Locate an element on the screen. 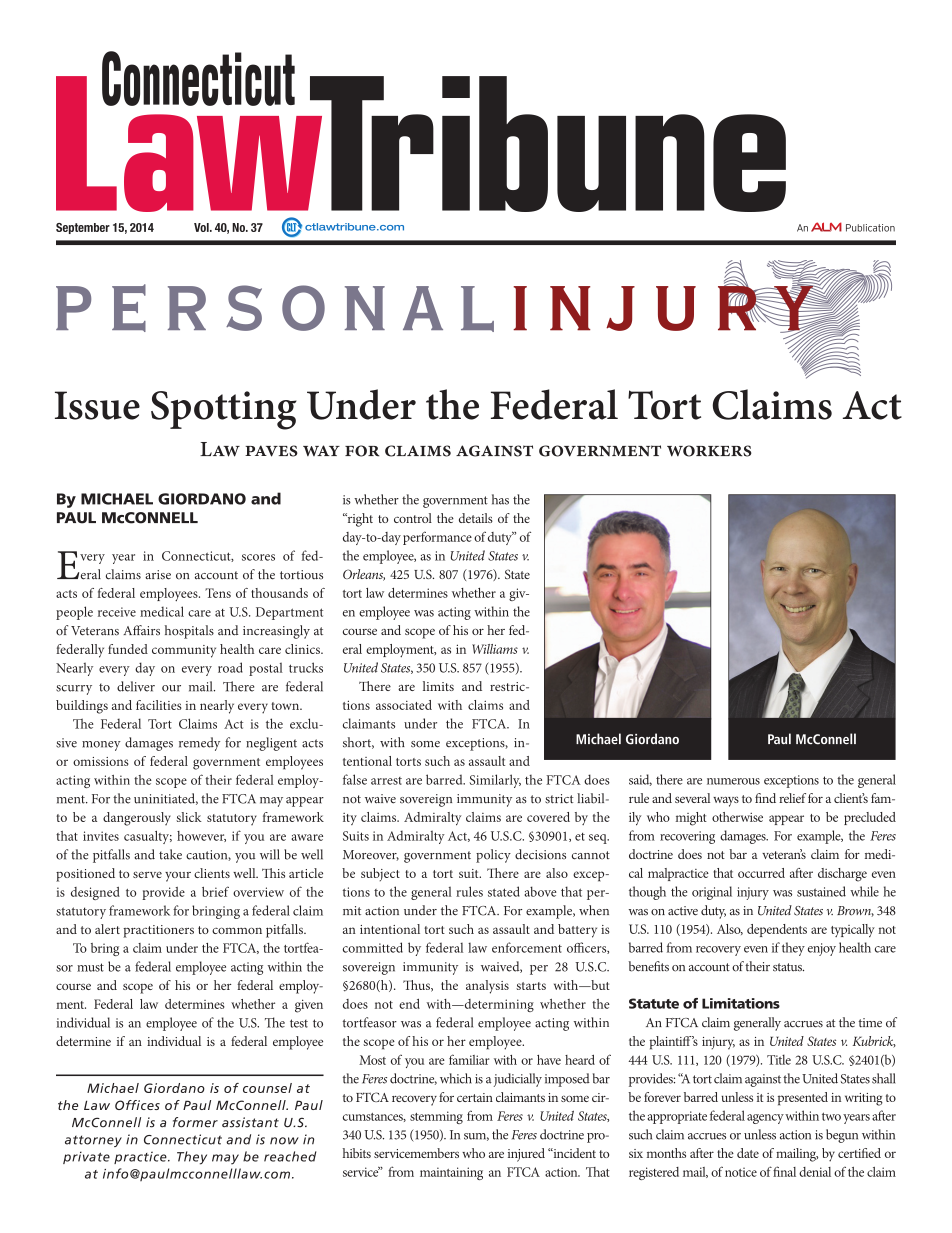 Image resolution: width=952 pixels, height=1233 pixels. limits is located at coordinates (438, 686).
